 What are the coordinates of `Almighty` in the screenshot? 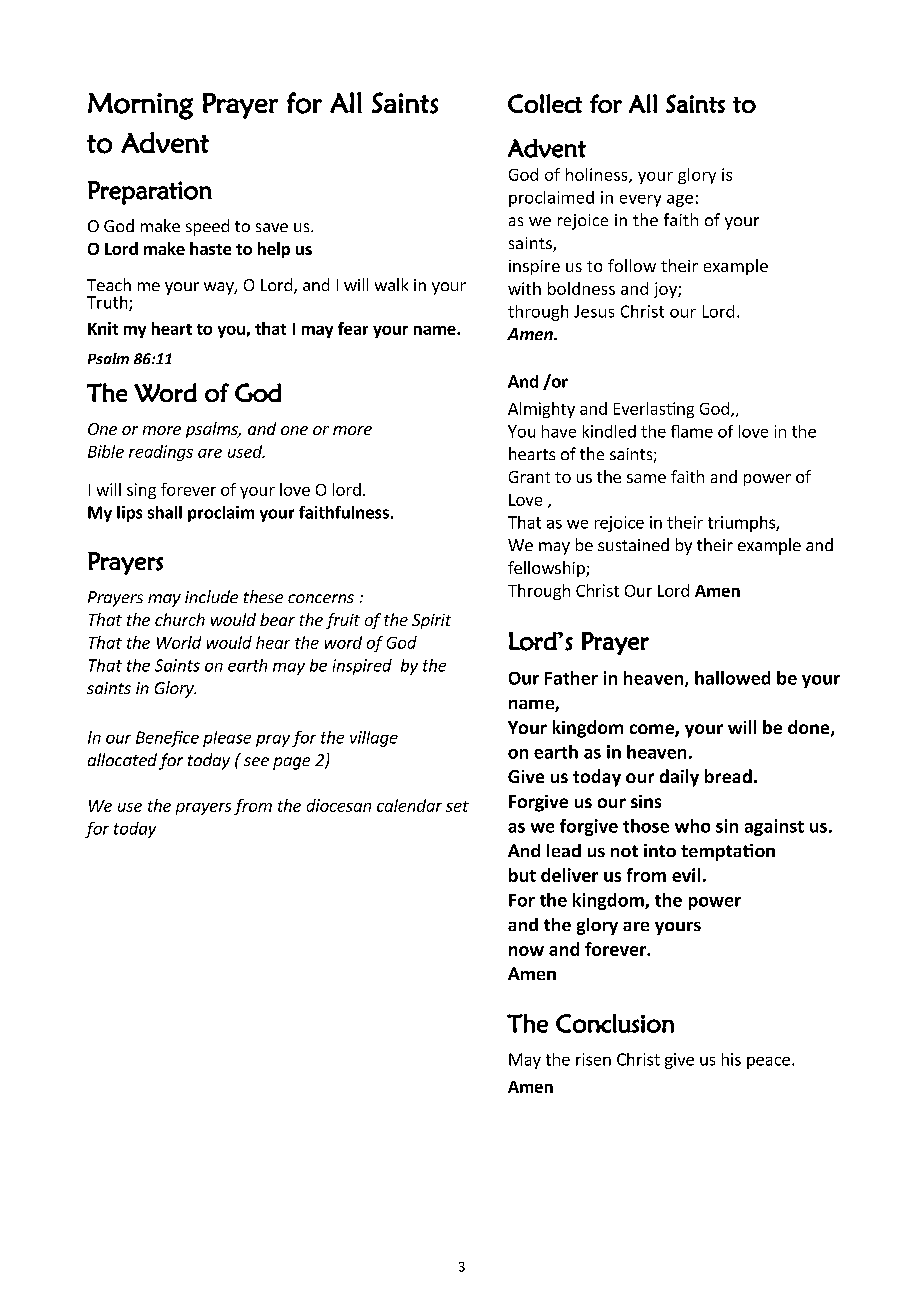 It's located at (541, 410).
